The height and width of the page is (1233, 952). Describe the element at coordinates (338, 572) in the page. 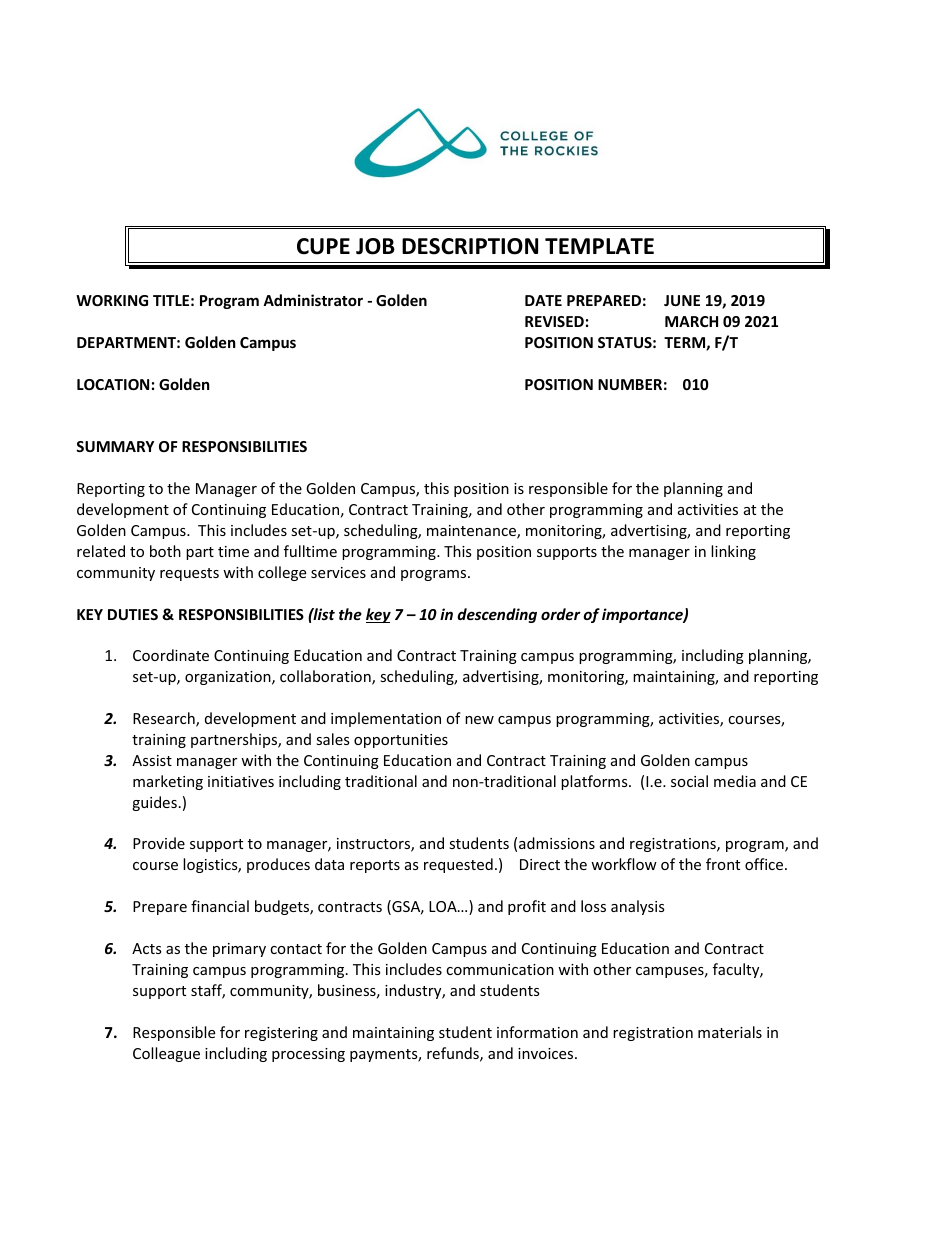

I see `services` at that location.
